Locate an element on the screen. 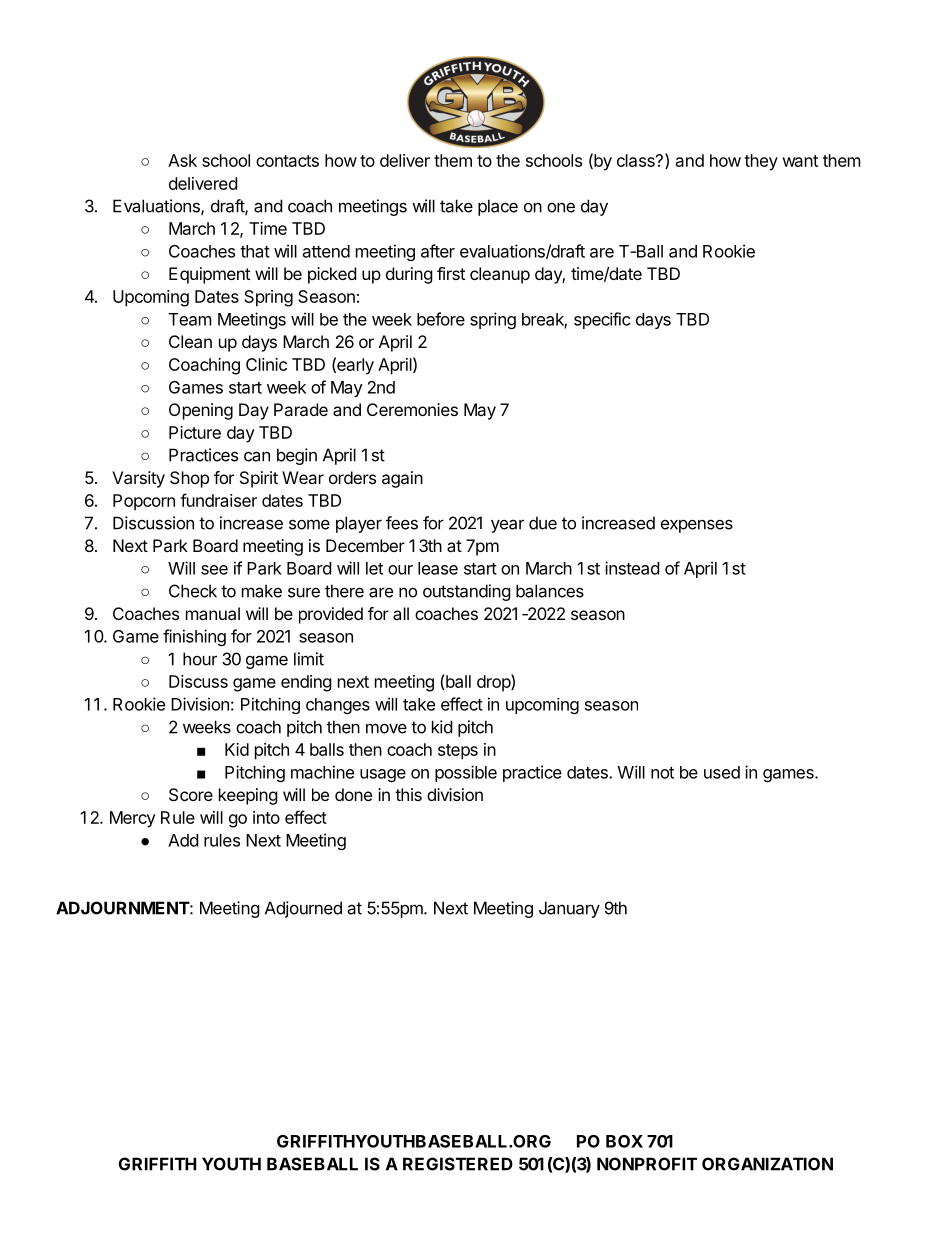 This screenshot has width=952, height=1233. hour is located at coordinates (200, 659).
